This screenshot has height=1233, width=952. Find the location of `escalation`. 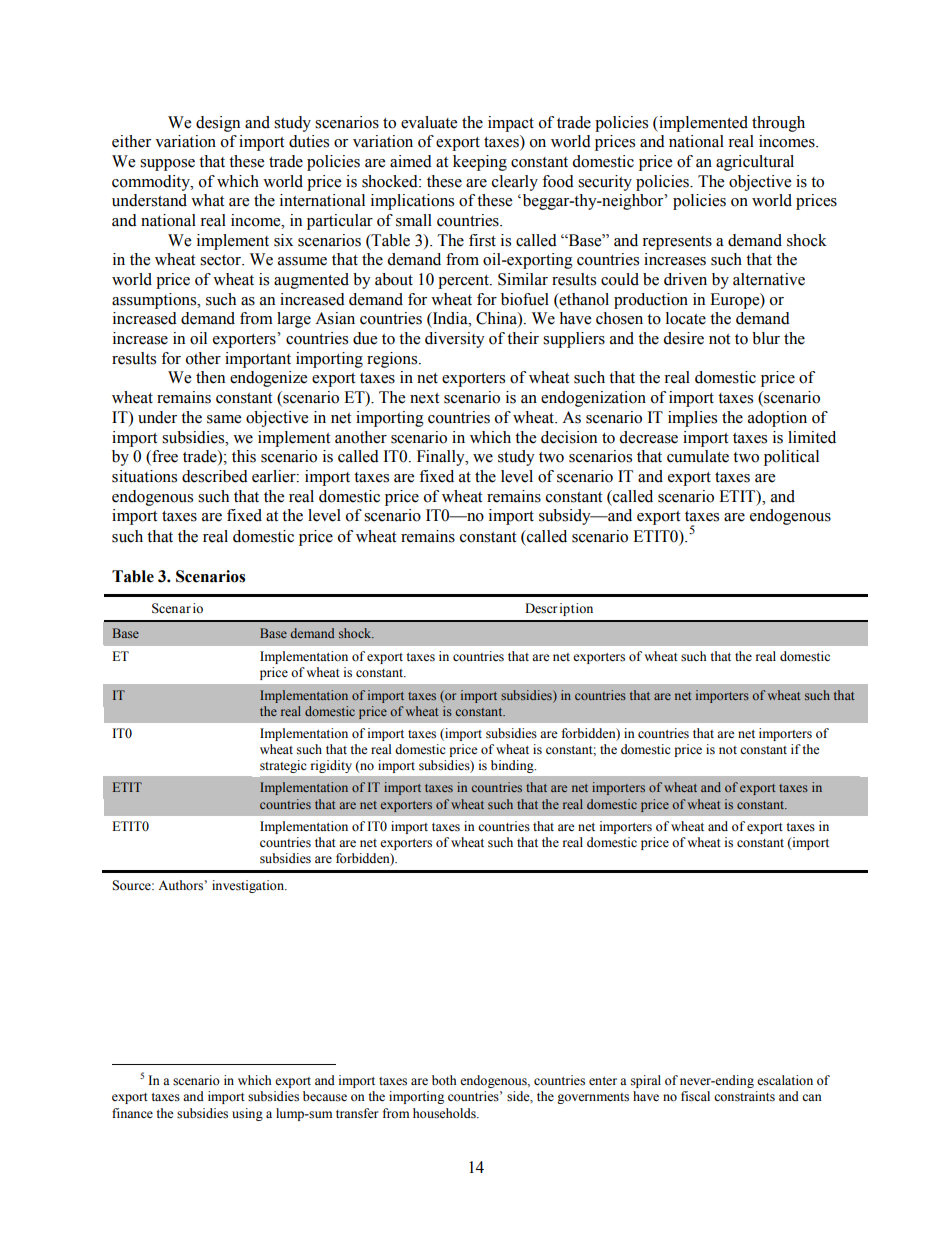

escalation is located at coordinates (785, 1080).
